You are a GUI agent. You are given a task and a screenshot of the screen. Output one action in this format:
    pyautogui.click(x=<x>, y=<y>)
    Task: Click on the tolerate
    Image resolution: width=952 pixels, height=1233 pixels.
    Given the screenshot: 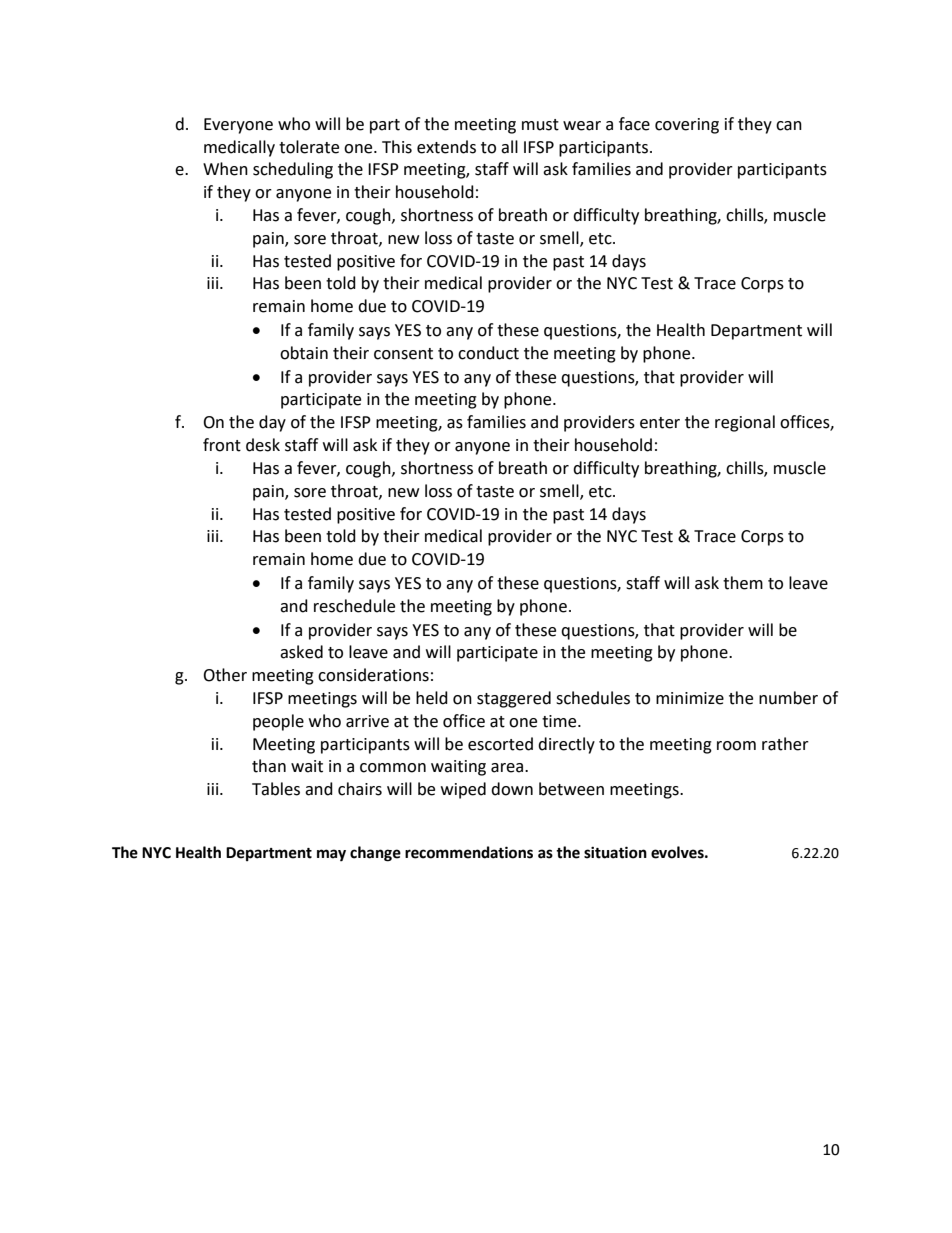 What is the action you would take?
    pyautogui.click(x=309, y=147)
